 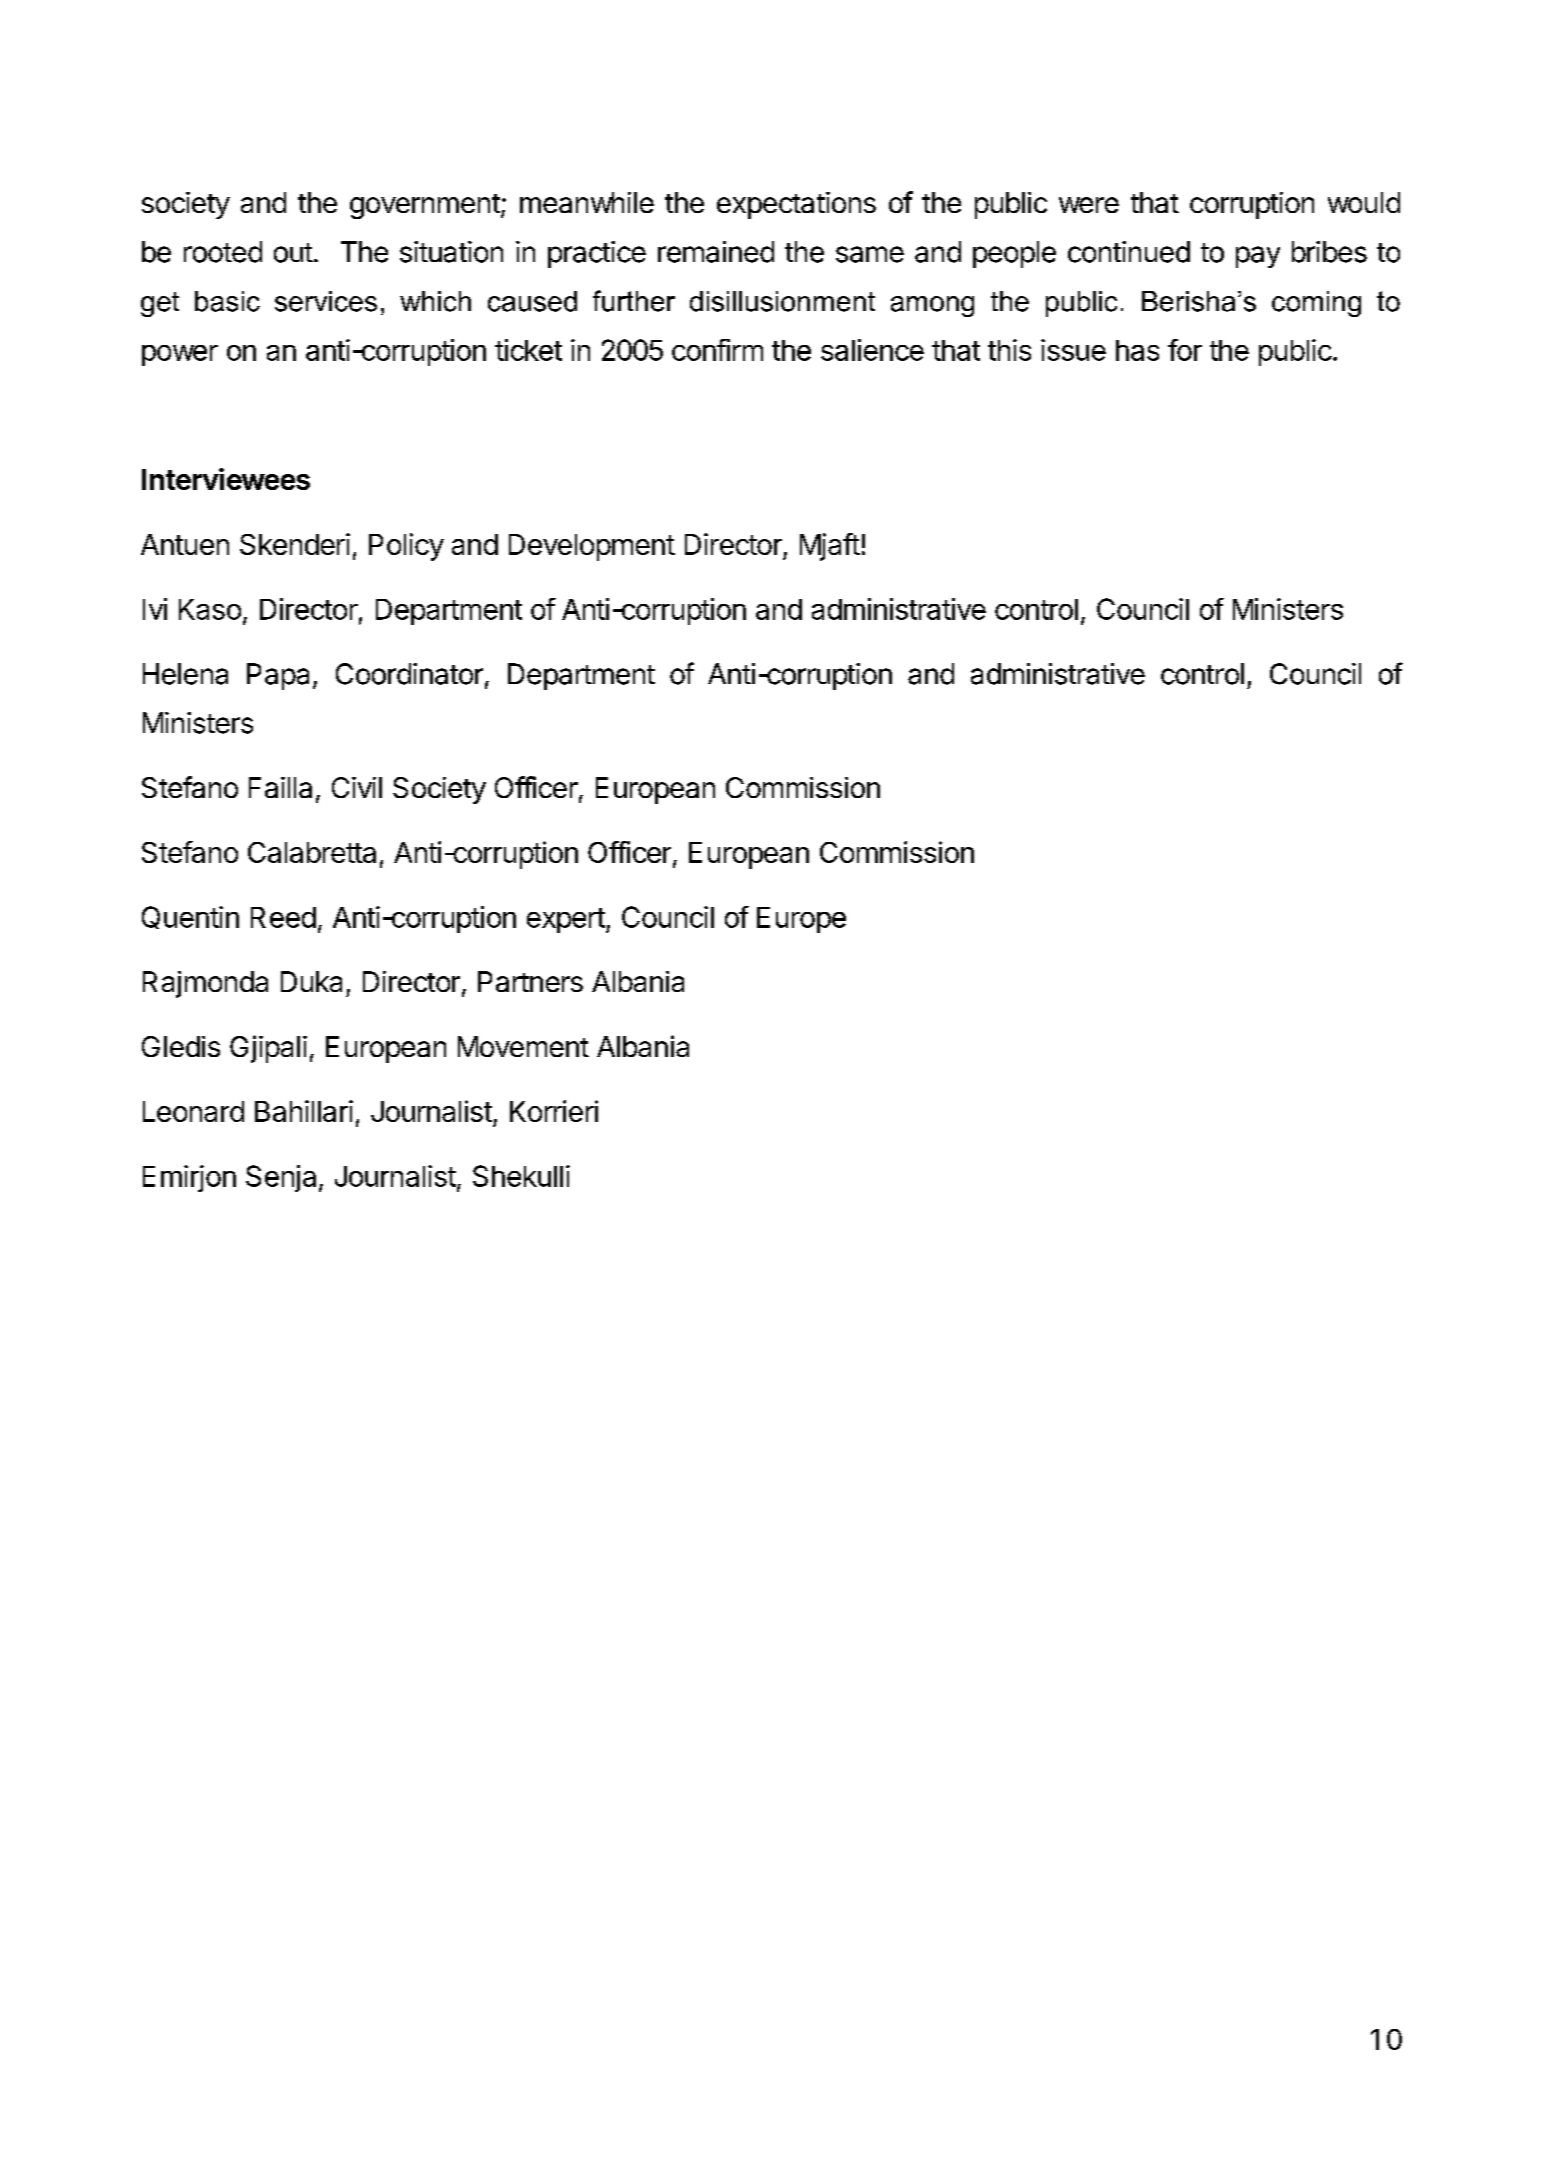 What do you see at coordinates (193, 1111) in the document?
I see `Leonard` at bounding box center [193, 1111].
